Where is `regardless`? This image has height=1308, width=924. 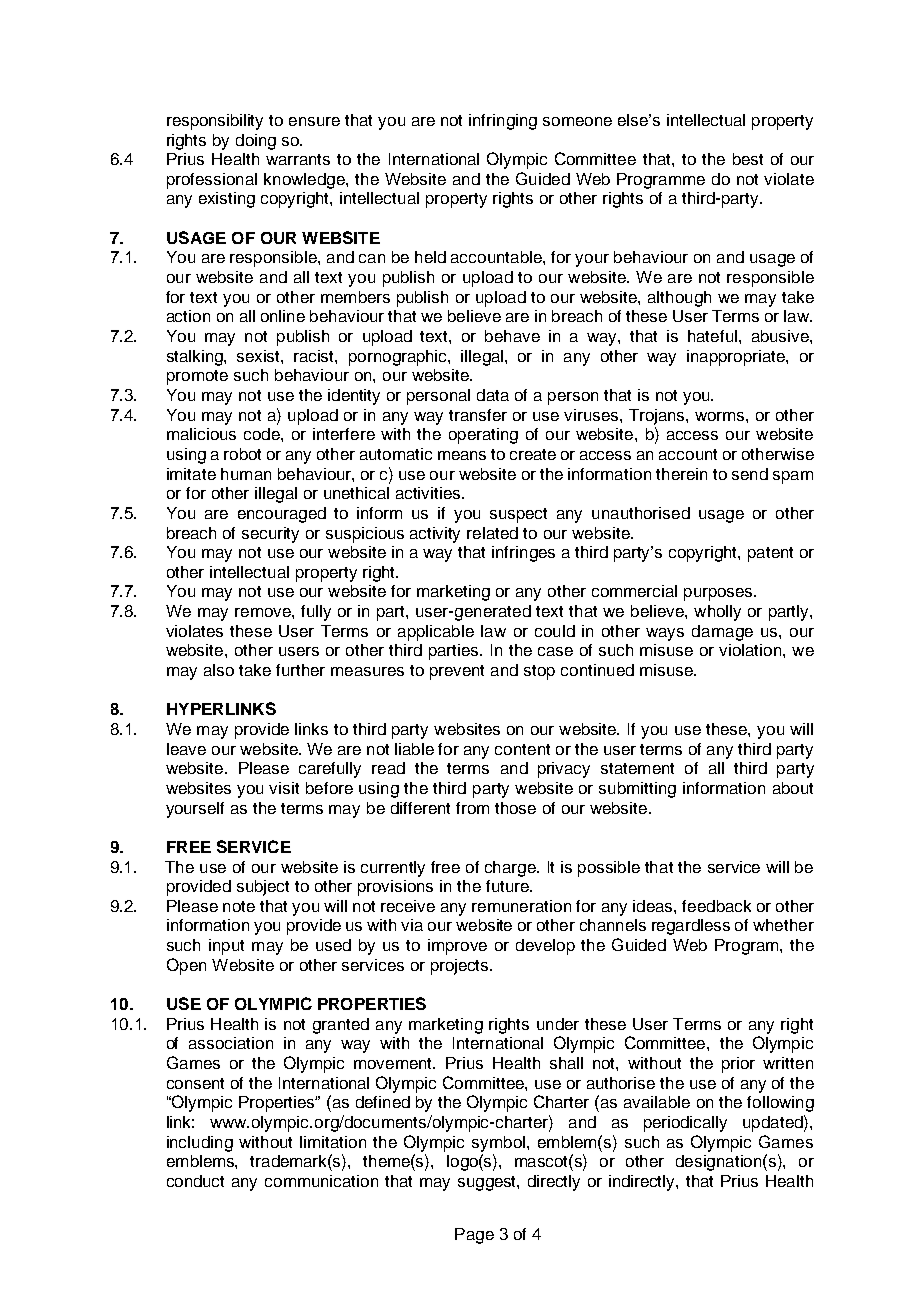 regardless is located at coordinates (691, 927).
